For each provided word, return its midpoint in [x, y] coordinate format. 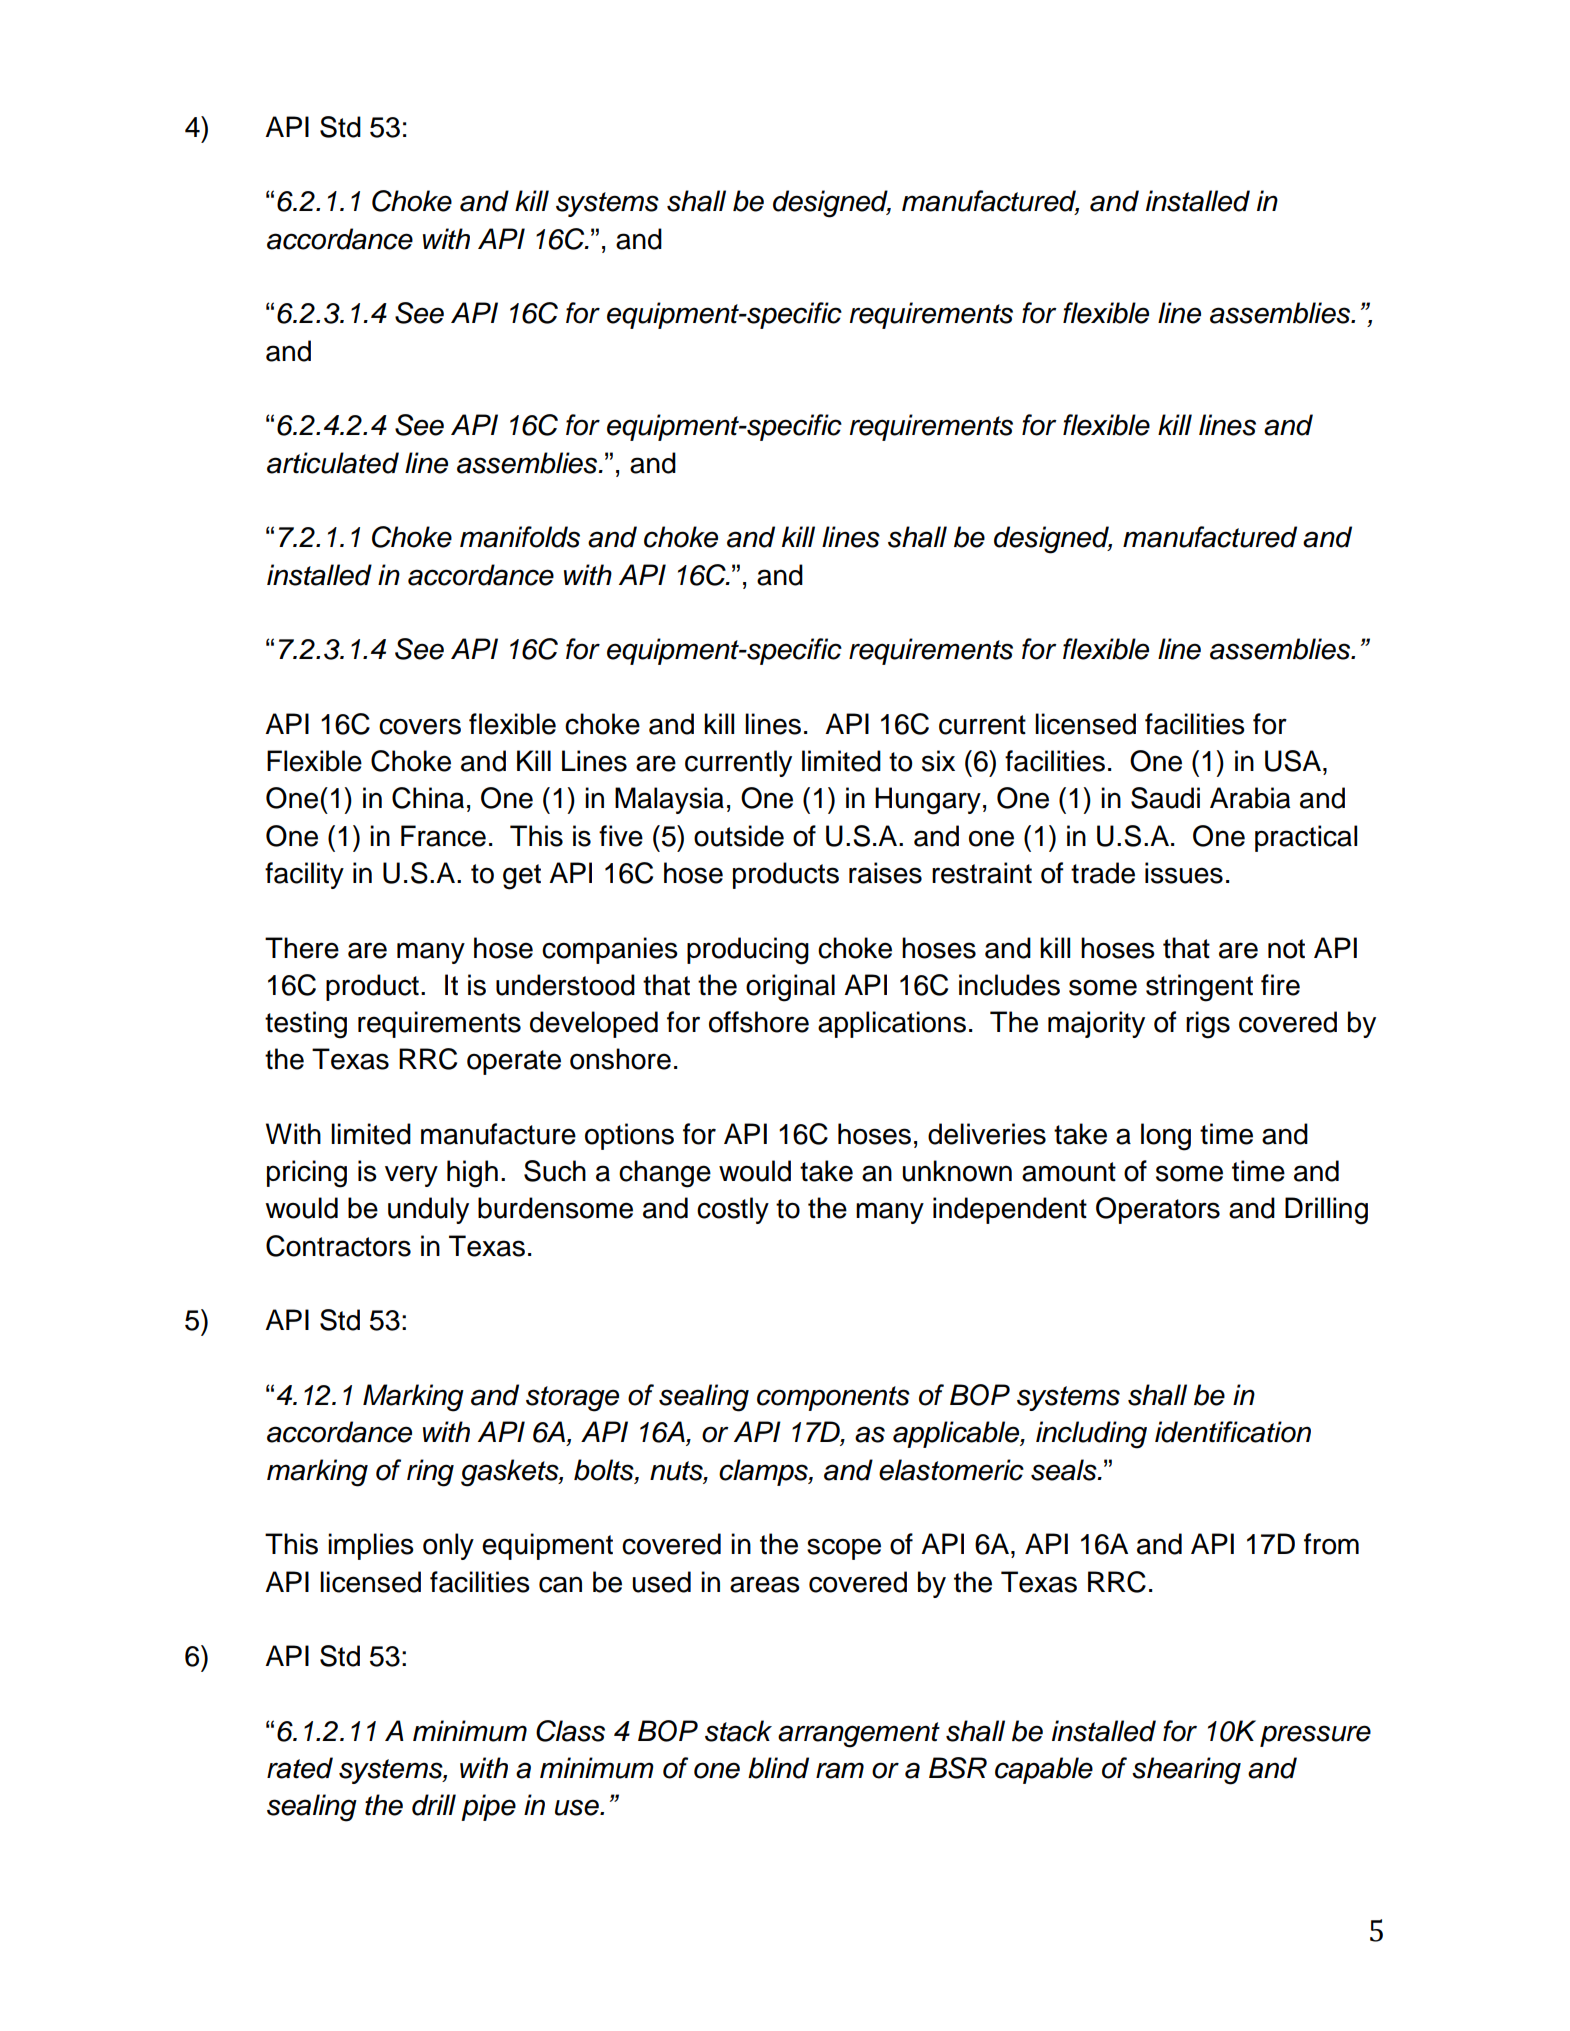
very [411, 1176]
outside [739, 836]
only [448, 1546]
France [443, 836]
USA [1293, 761]
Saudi [1165, 798]
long [1166, 1137]
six [938, 761]
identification [1233, 1432]
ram [840, 1770]
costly [733, 1210]
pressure [1315, 1736]
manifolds [520, 537]
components [833, 1398]
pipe [488, 1807]
